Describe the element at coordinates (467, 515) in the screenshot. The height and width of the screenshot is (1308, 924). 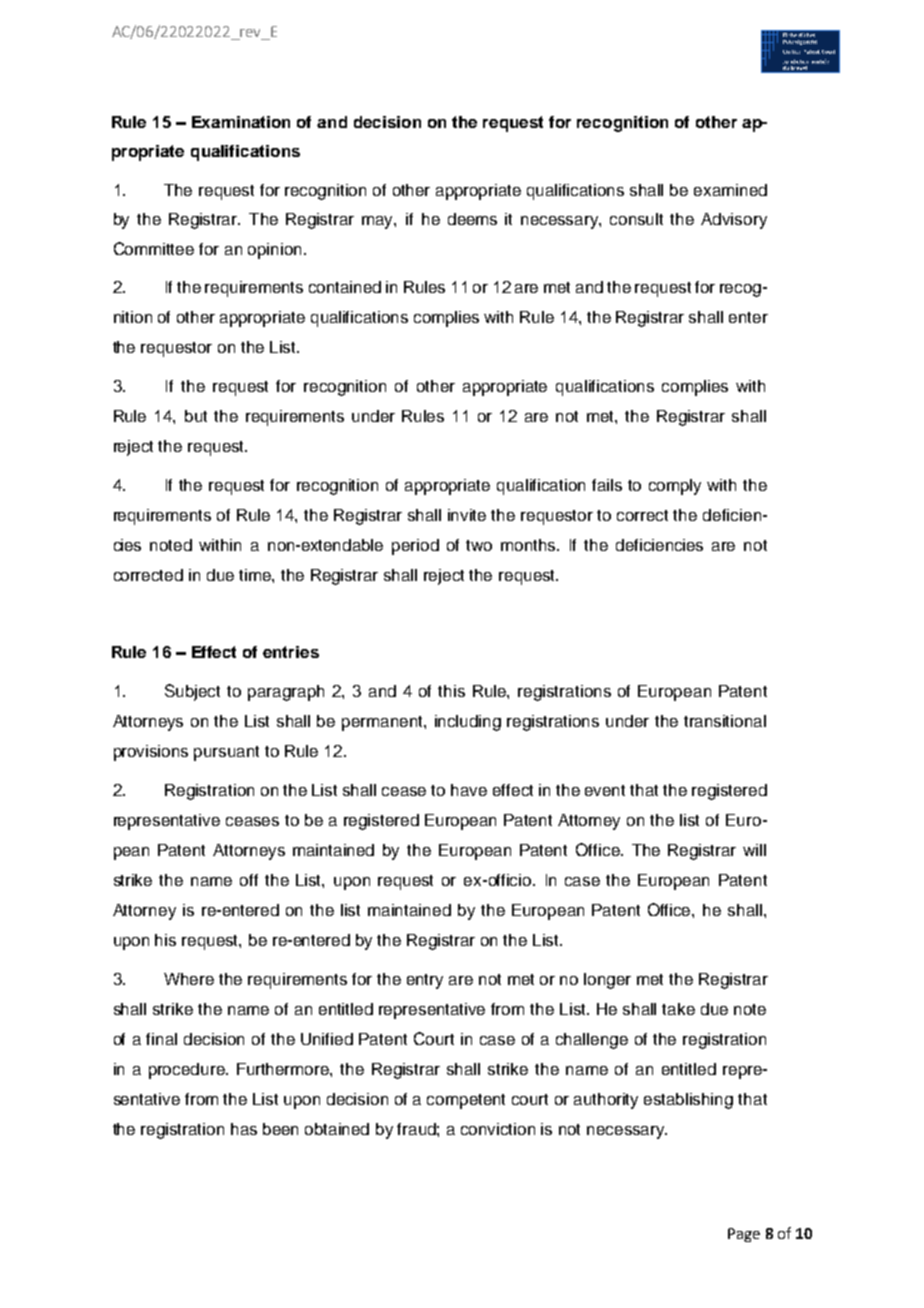
I see `invite` at that location.
